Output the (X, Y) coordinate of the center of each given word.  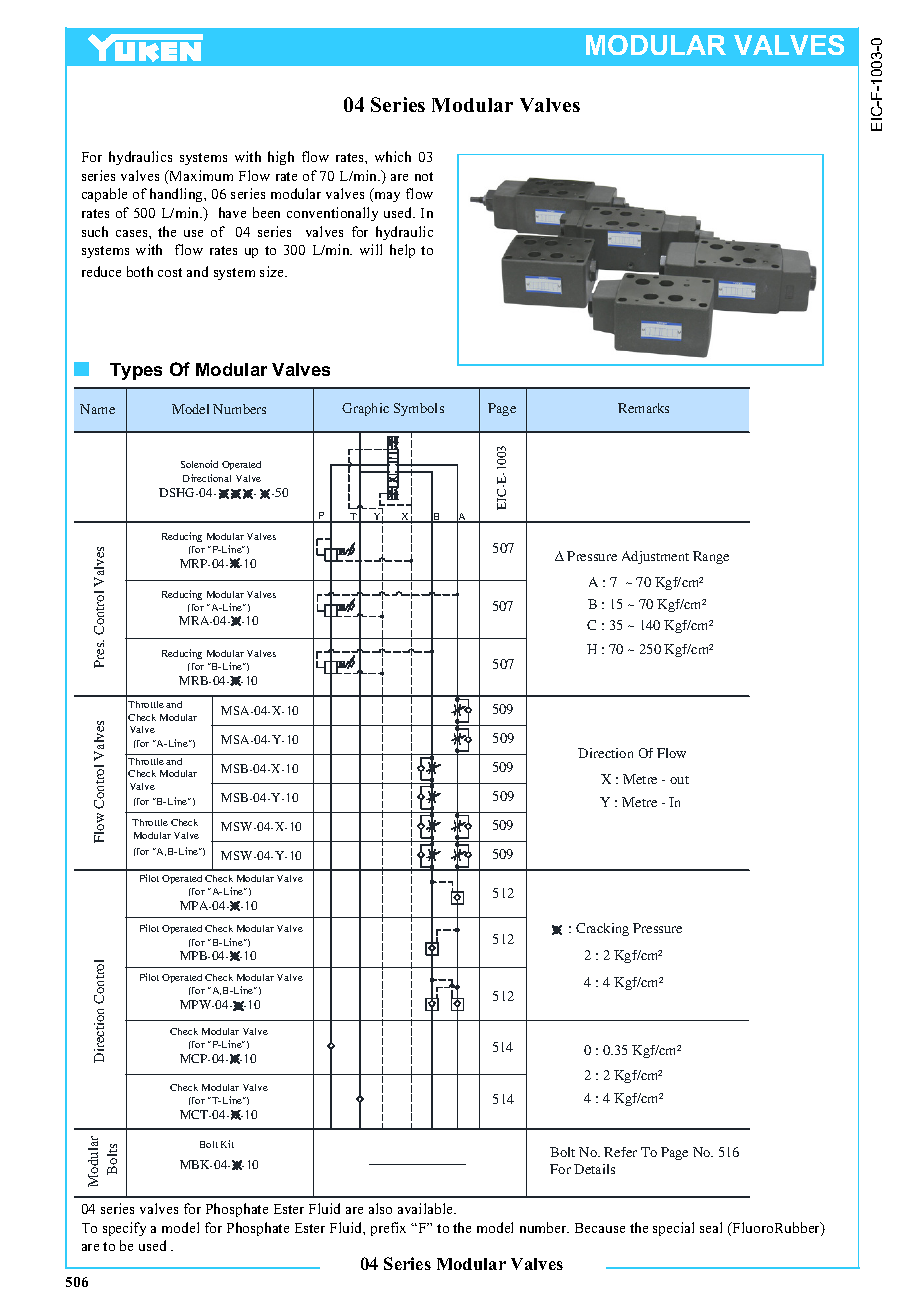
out (679, 780)
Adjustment (655, 557)
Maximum (200, 175)
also (380, 1208)
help (402, 251)
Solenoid (199, 464)
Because (600, 1228)
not (424, 176)
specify (124, 1229)
